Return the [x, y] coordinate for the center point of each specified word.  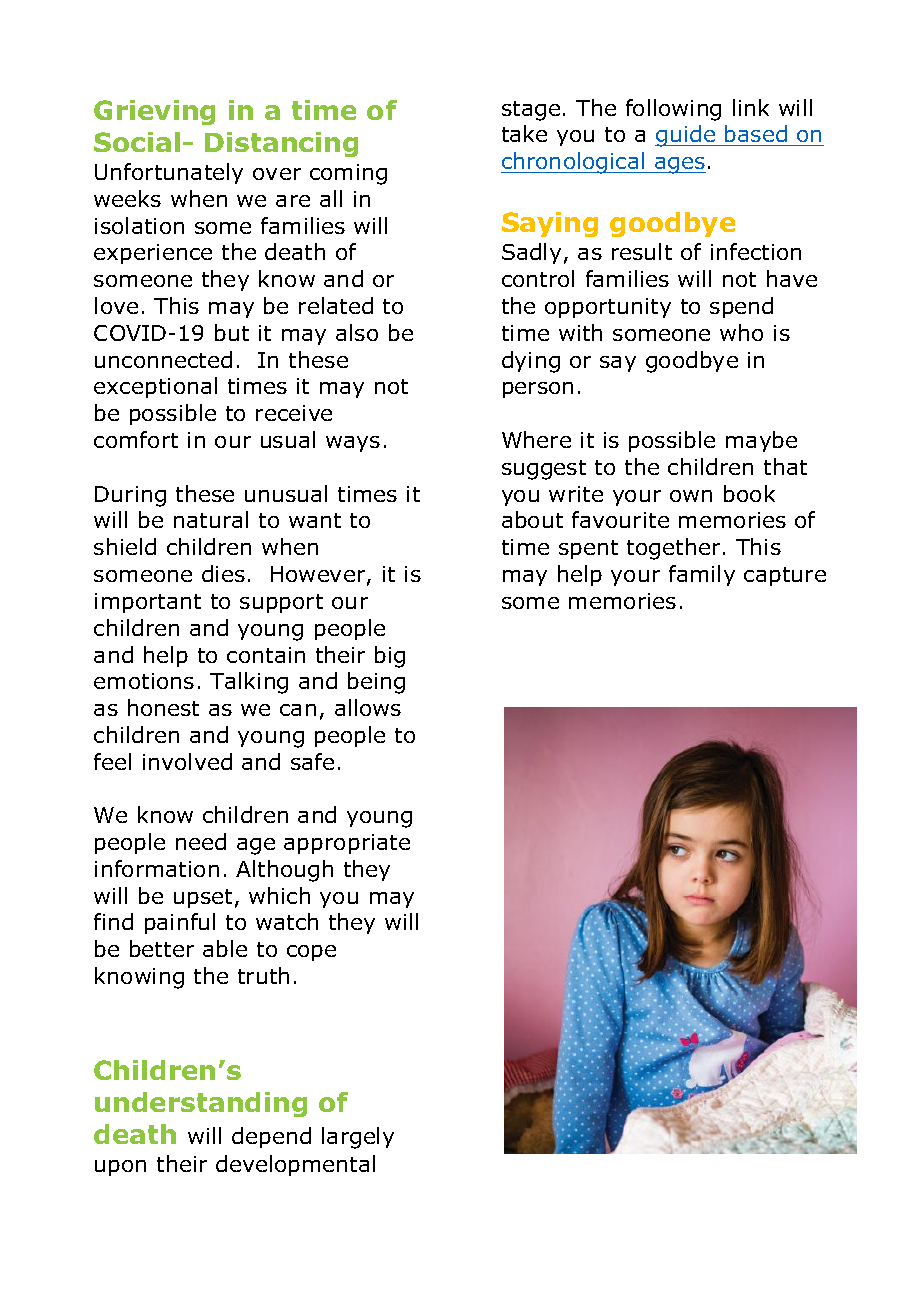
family [702, 575]
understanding [201, 1104]
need [201, 841]
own [691, 496]
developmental [295, 1165]
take [524, 133]
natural [211, 519]
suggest [544, 470]
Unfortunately [169, 173]
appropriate [347, 844]
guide [686, 136]
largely [358, 1138]
